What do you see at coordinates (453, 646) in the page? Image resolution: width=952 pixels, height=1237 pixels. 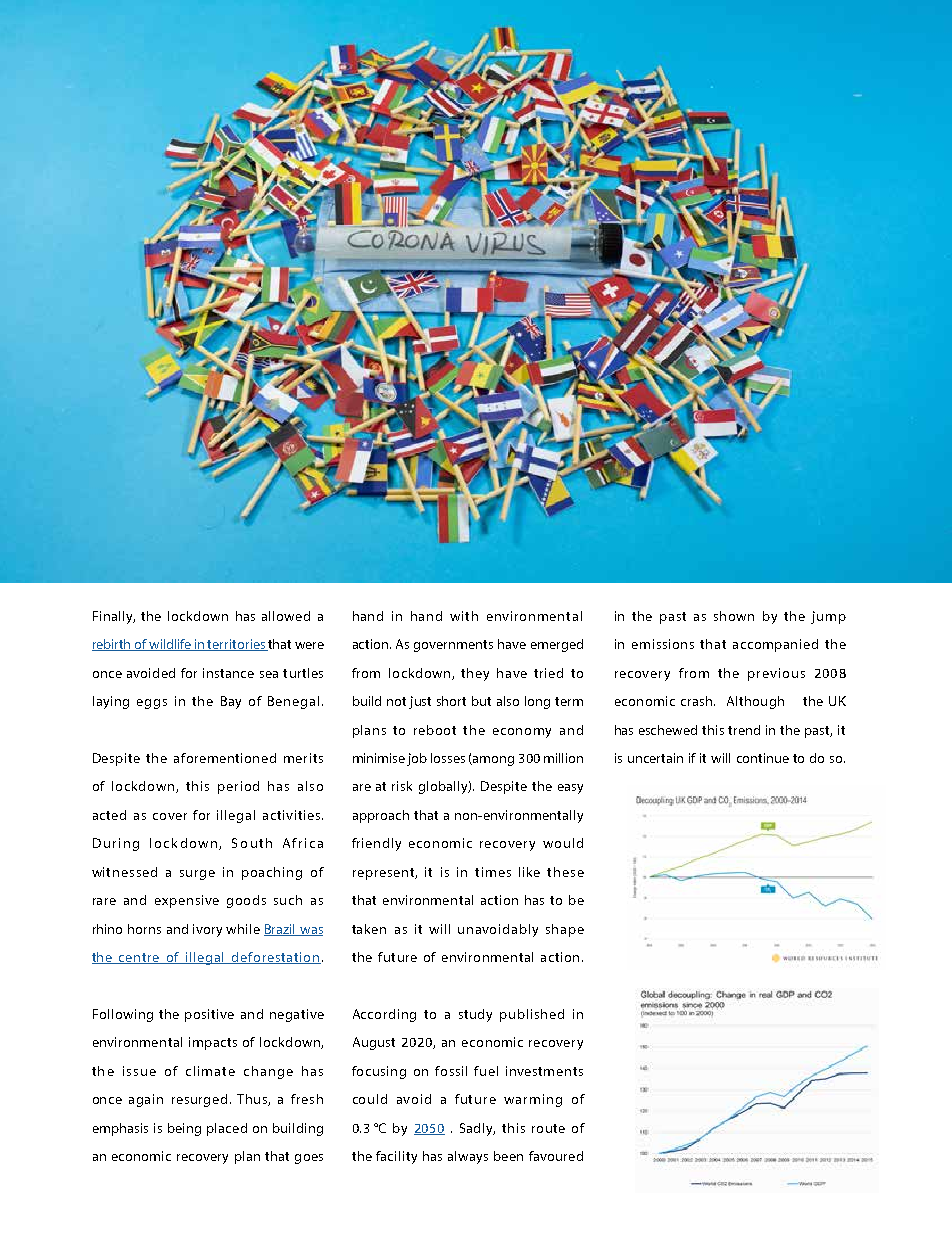 I see `governments` at bounding box center [453, 646].
